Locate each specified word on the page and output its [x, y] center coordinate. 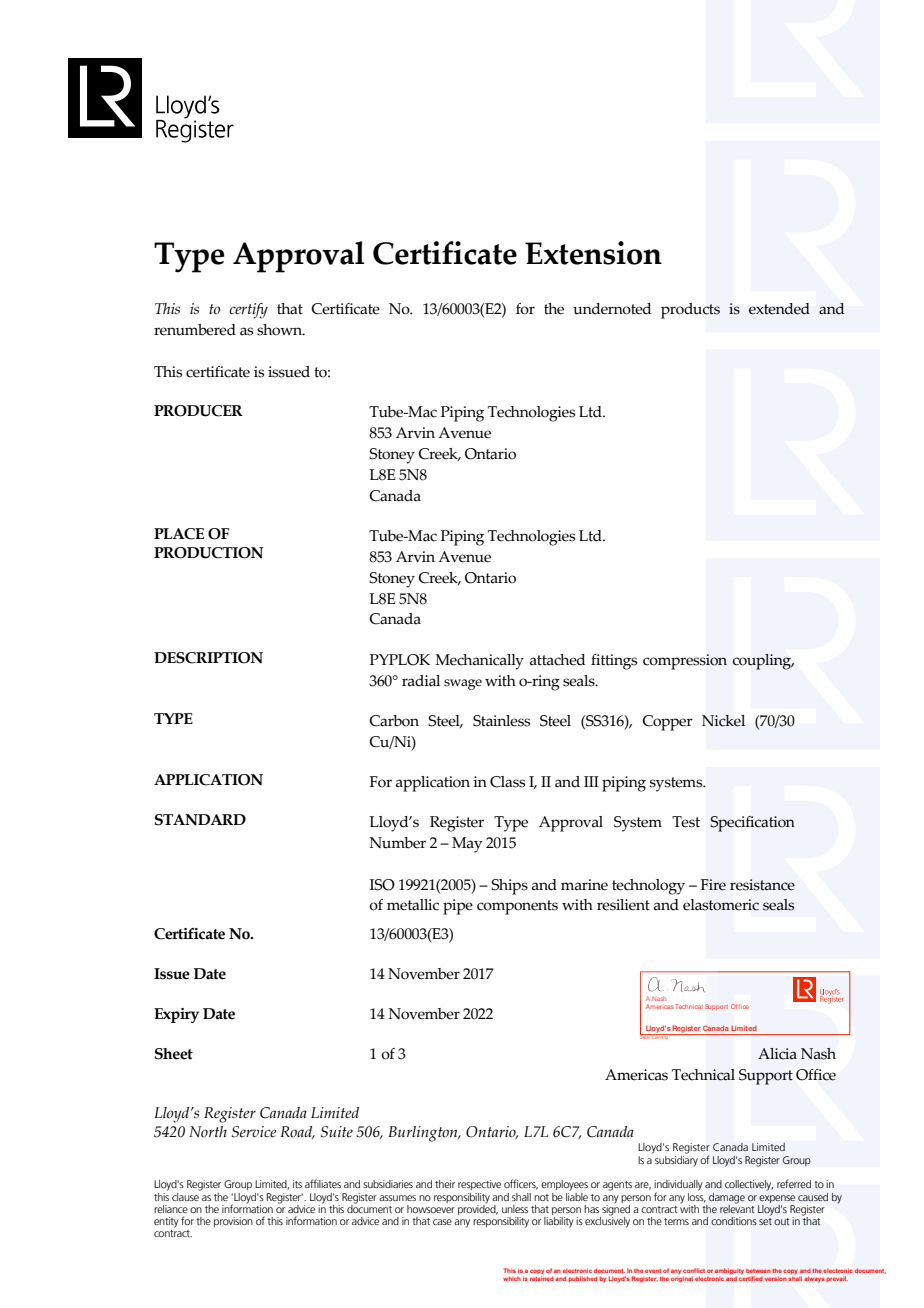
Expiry [176, 1015]
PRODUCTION [208, 553]
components [517, 907]
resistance [762, 885]
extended [779, 309]
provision [233, 1222]
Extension [593, 253]
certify [248, 311]
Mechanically [479, 662]
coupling [763, 662]
